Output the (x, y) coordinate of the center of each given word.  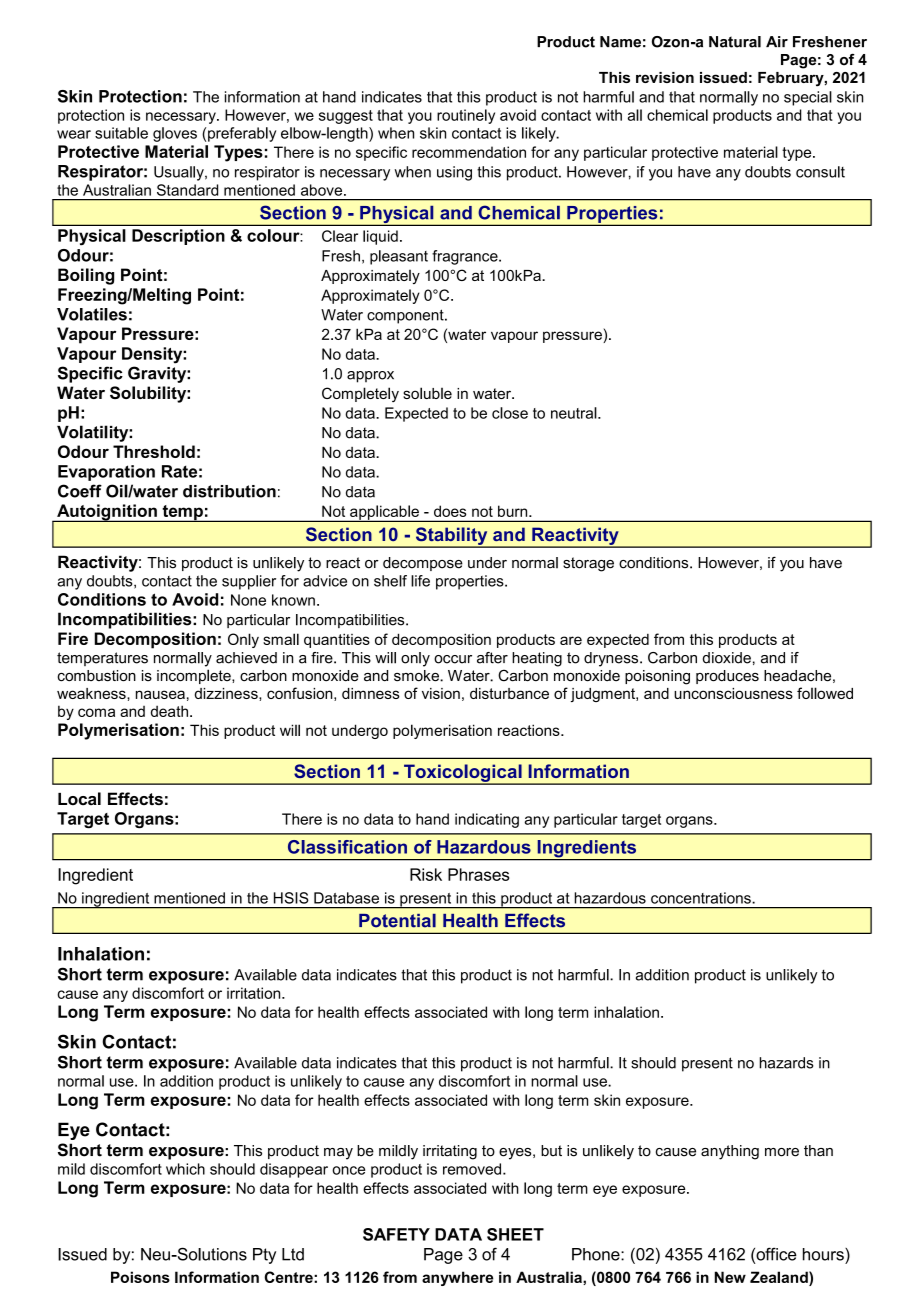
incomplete (195, 676)
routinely (466, 116)
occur (453, 659)
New (730, 1277)
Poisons (140, 1277)
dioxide (727, 658)
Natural (735, 42)
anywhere (457, 1278)
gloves (175, 134)
